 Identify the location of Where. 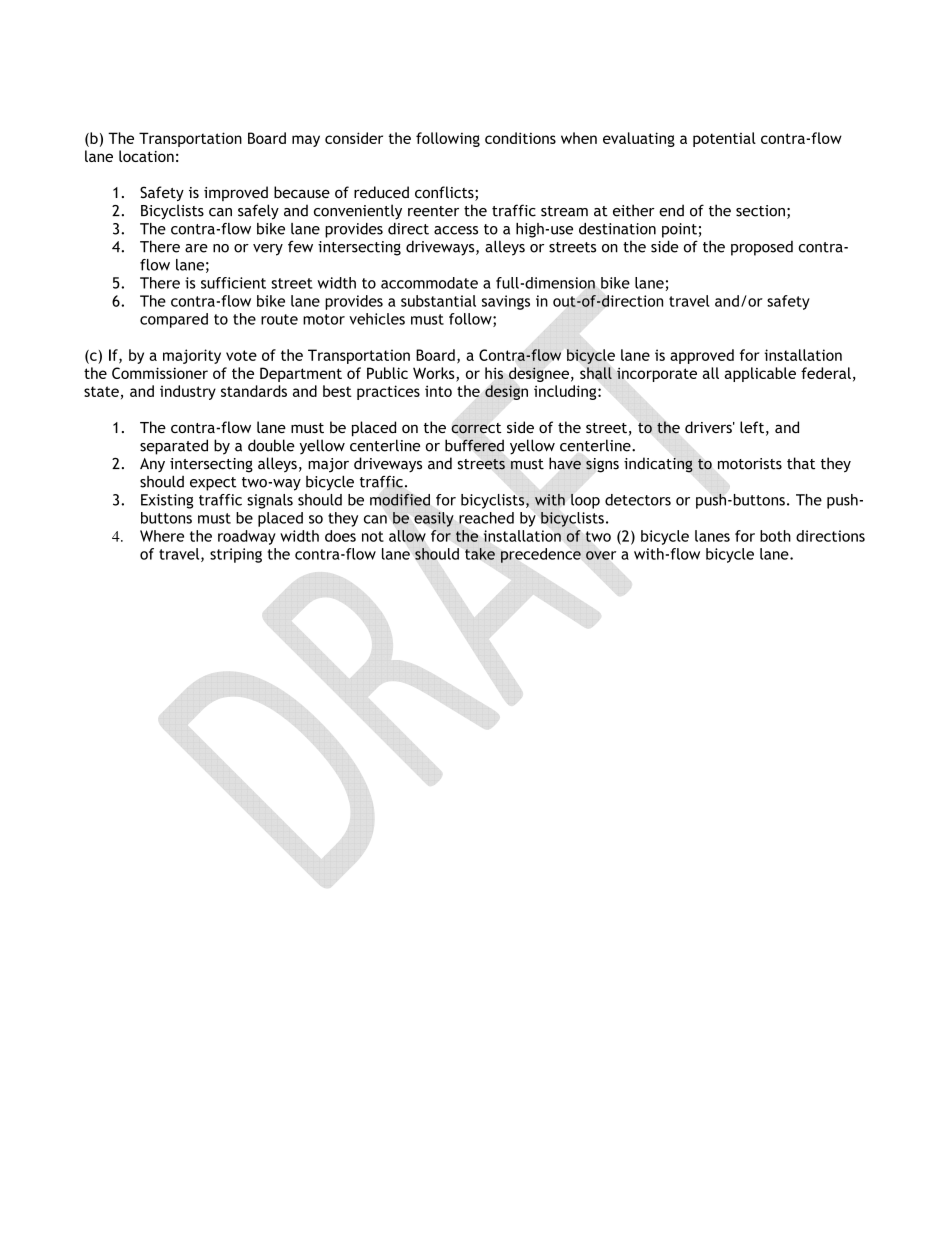
(162, 536).
